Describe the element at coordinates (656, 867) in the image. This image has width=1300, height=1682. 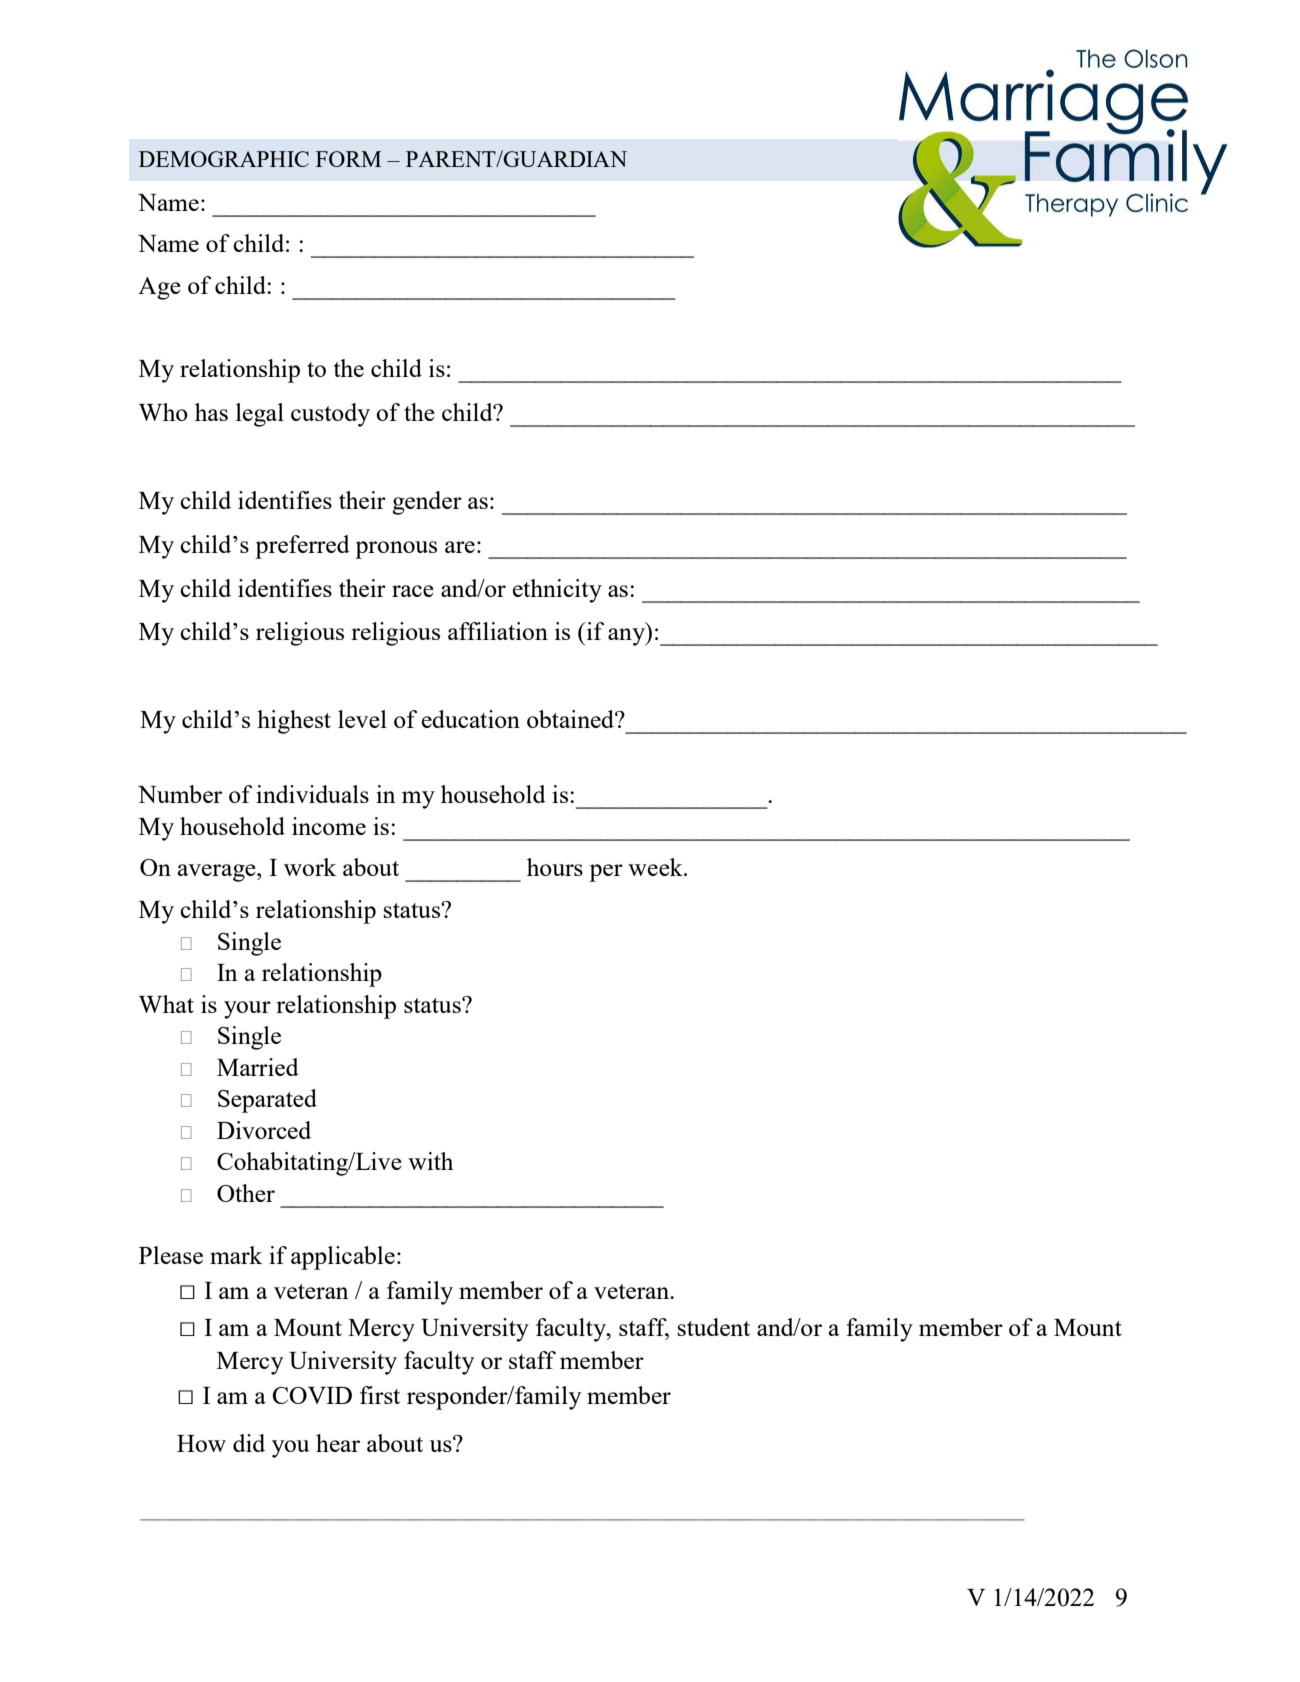
I see `week` at that location.
